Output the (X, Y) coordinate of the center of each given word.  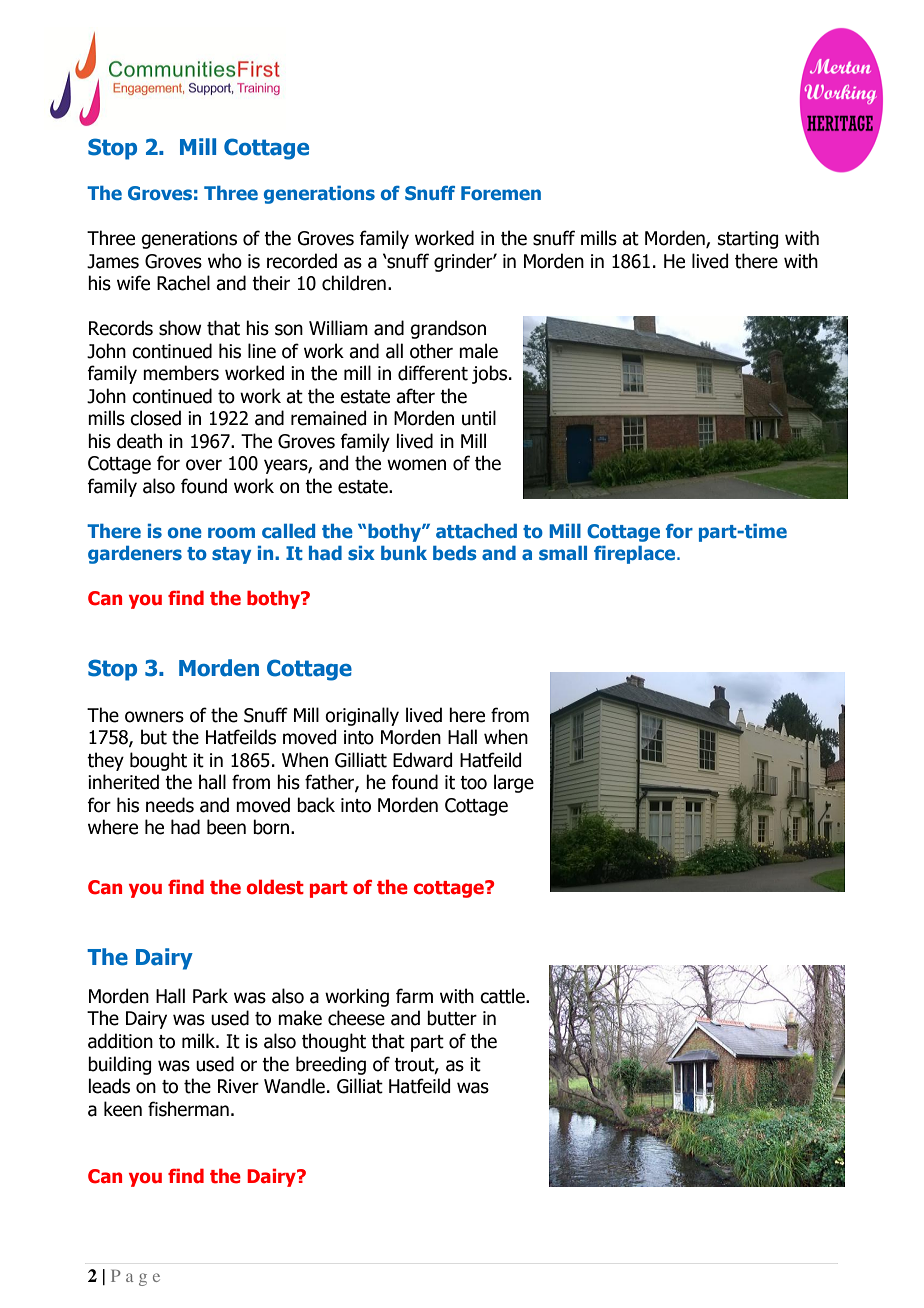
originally (362, 716)
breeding (331, 1065)
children (354, 283)
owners (154, 717)
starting (748, 240)
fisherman (188, 1109)
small (563, 553)
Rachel (183, 283)
